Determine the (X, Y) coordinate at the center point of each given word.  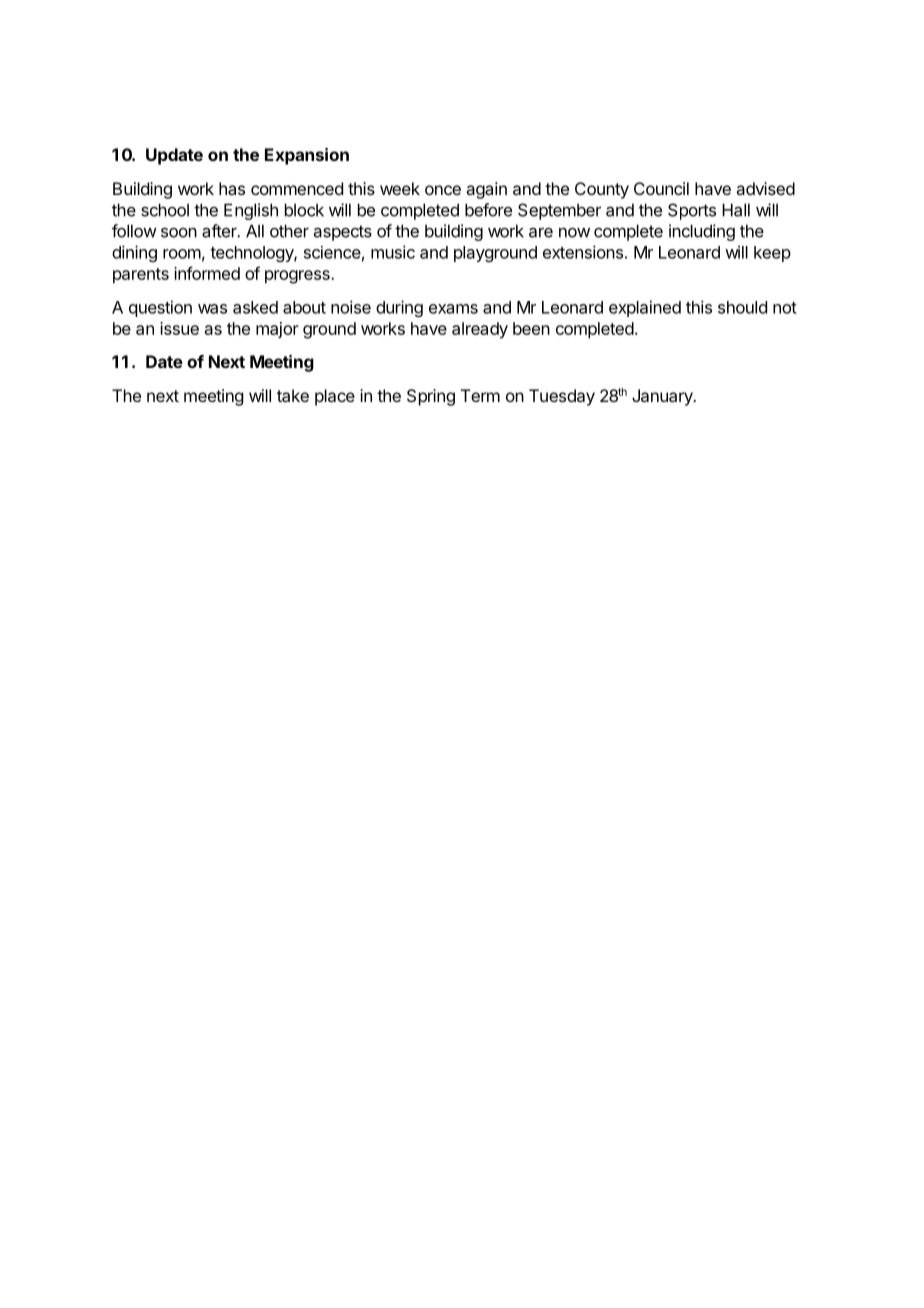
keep (772, 254)
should (742, 307)
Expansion (307, 156)
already (480, 330)
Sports (692, 211)
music (393, 252)
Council (661, 188)
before (488, 210)
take (293, 395)
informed (207, 273)
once (443, 190)
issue (179, 328)
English (251, 211)
